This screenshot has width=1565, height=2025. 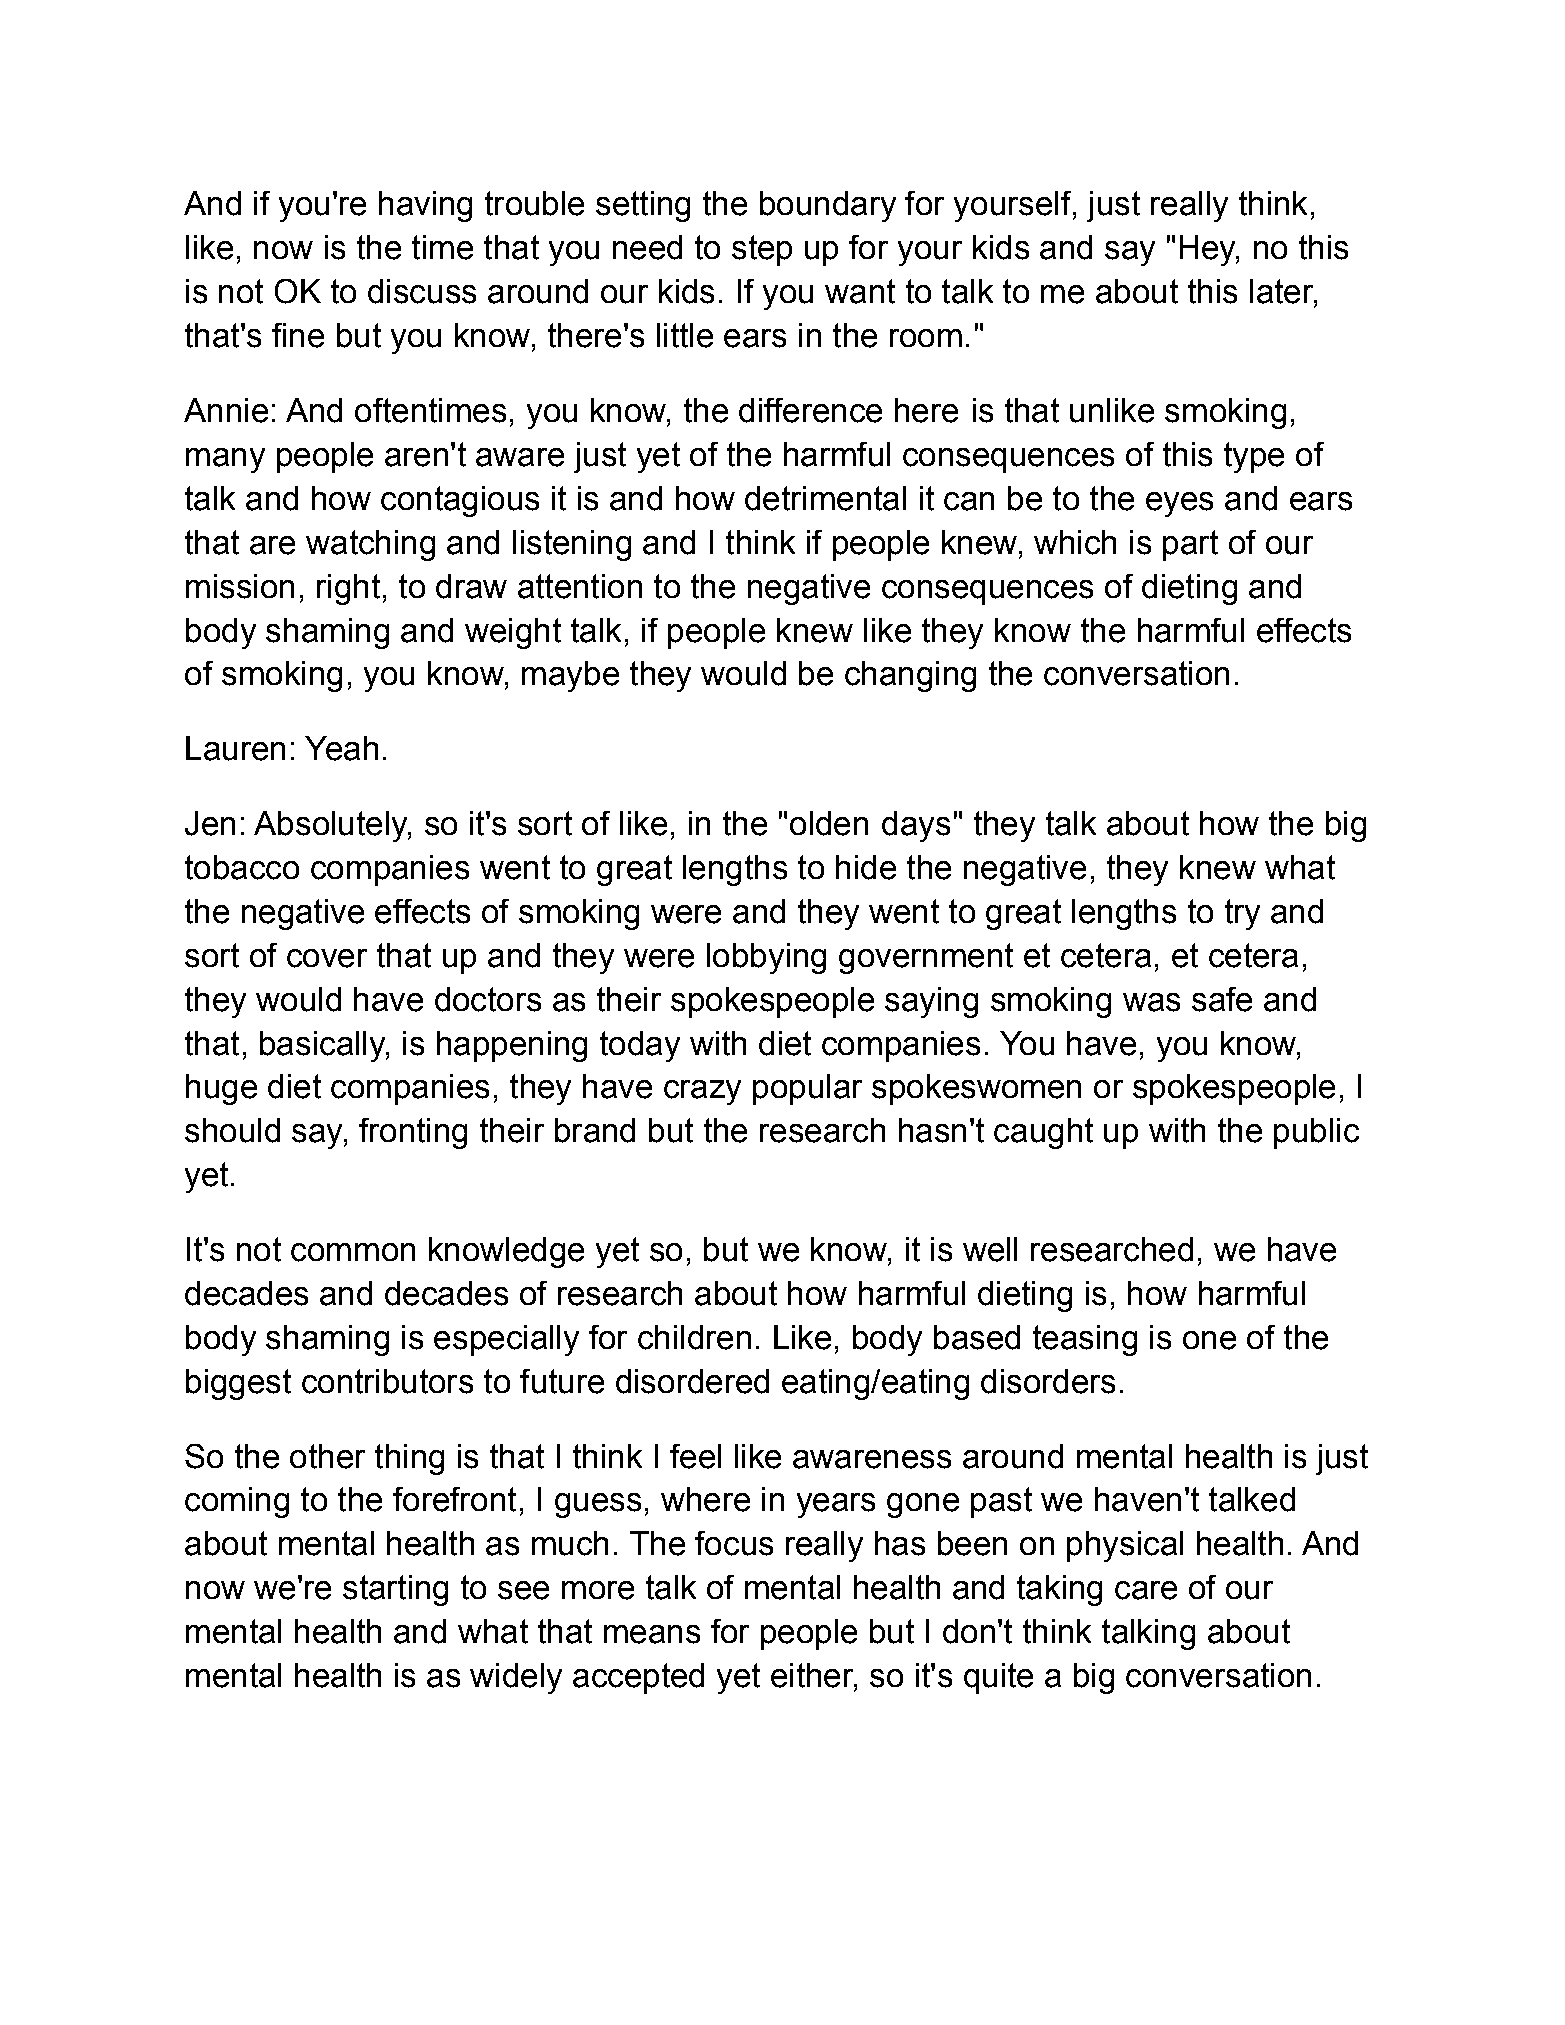 What do you see at coordinates (1242, 914) in the screenshot?
I see `try` at bounding box center [1242, 914].
